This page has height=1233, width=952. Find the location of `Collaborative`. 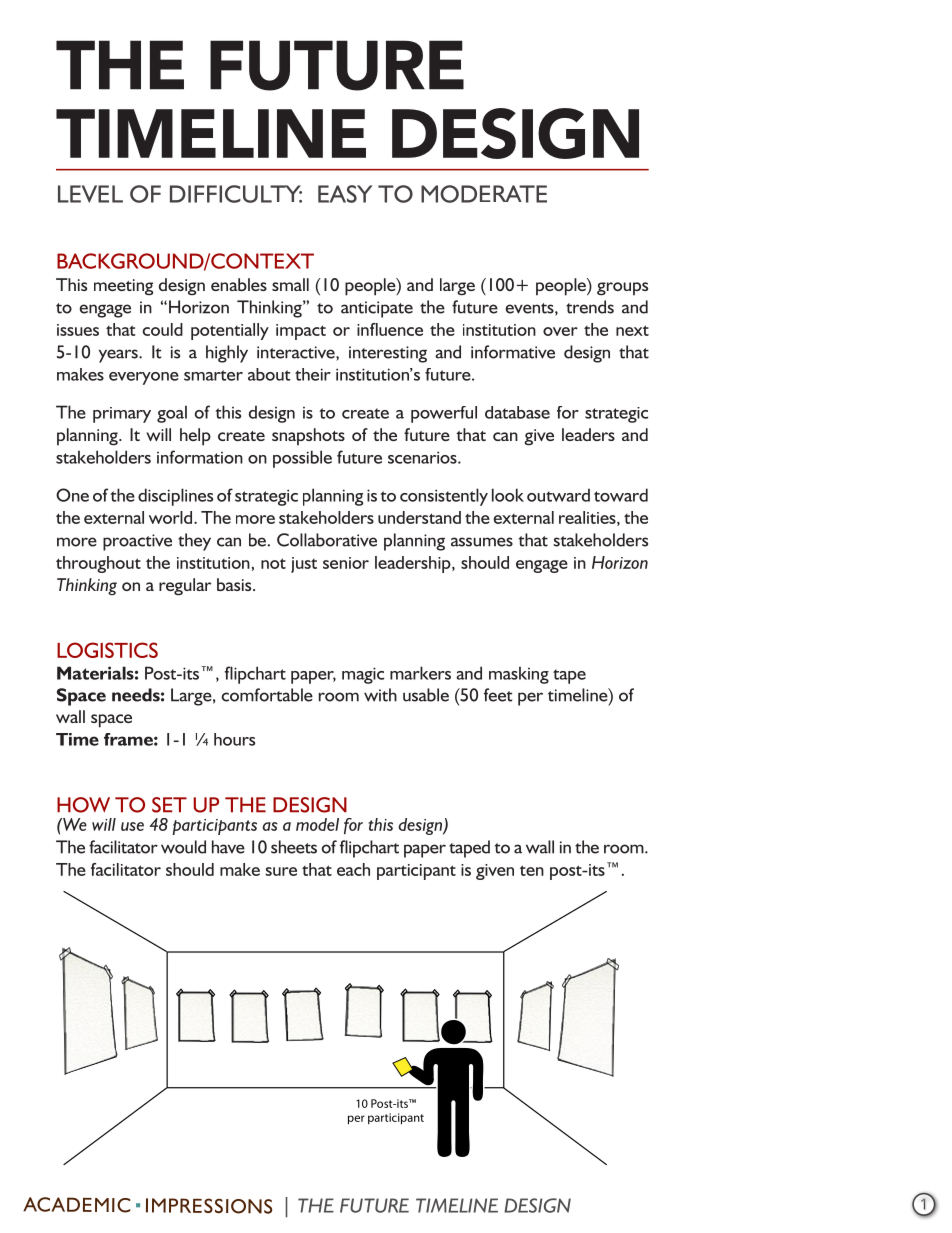

Collaborative is located at coordinates (327, 540).
